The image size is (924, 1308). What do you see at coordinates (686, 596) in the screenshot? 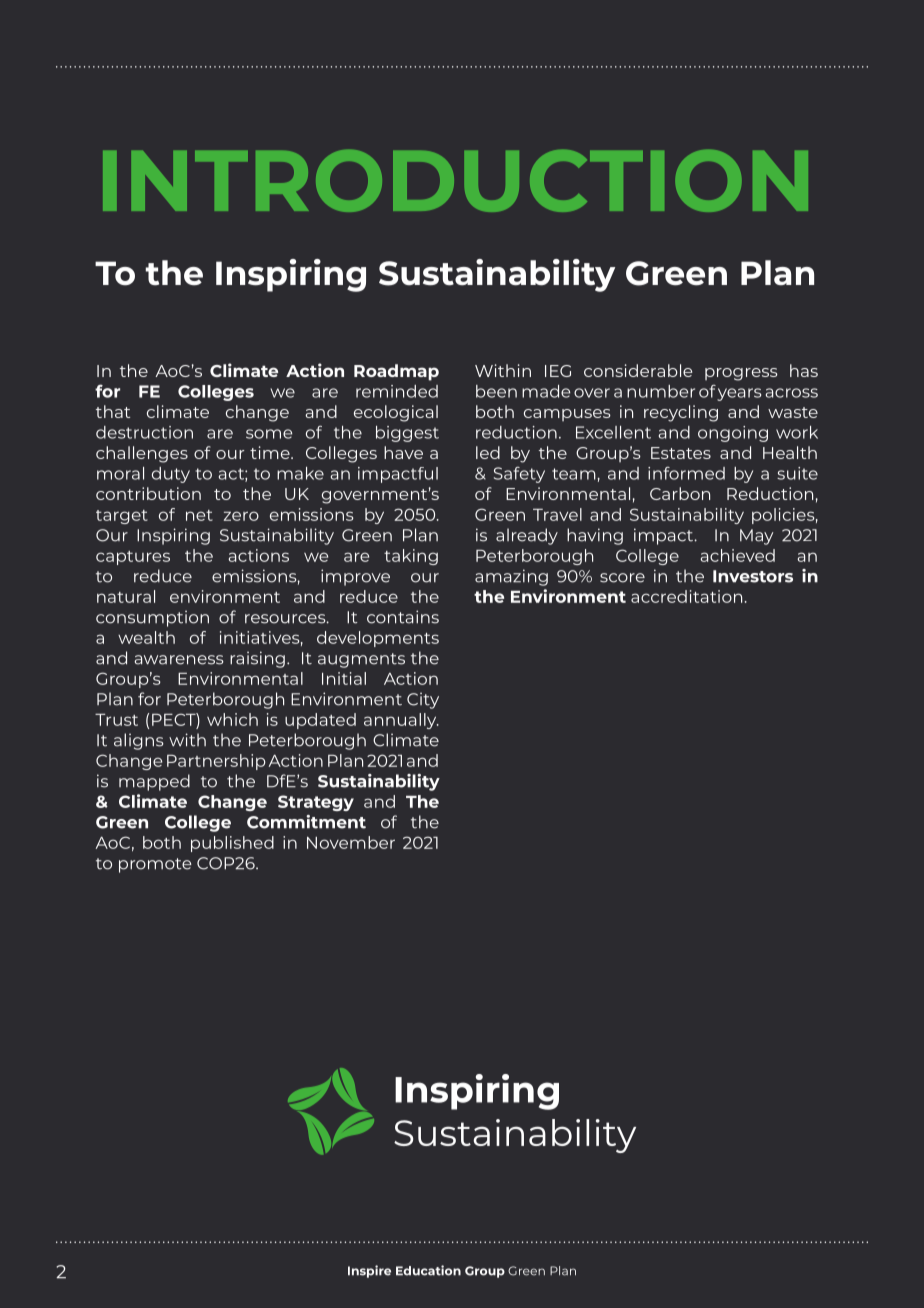
I see `accreditation` at bounding box center [686, 596].
